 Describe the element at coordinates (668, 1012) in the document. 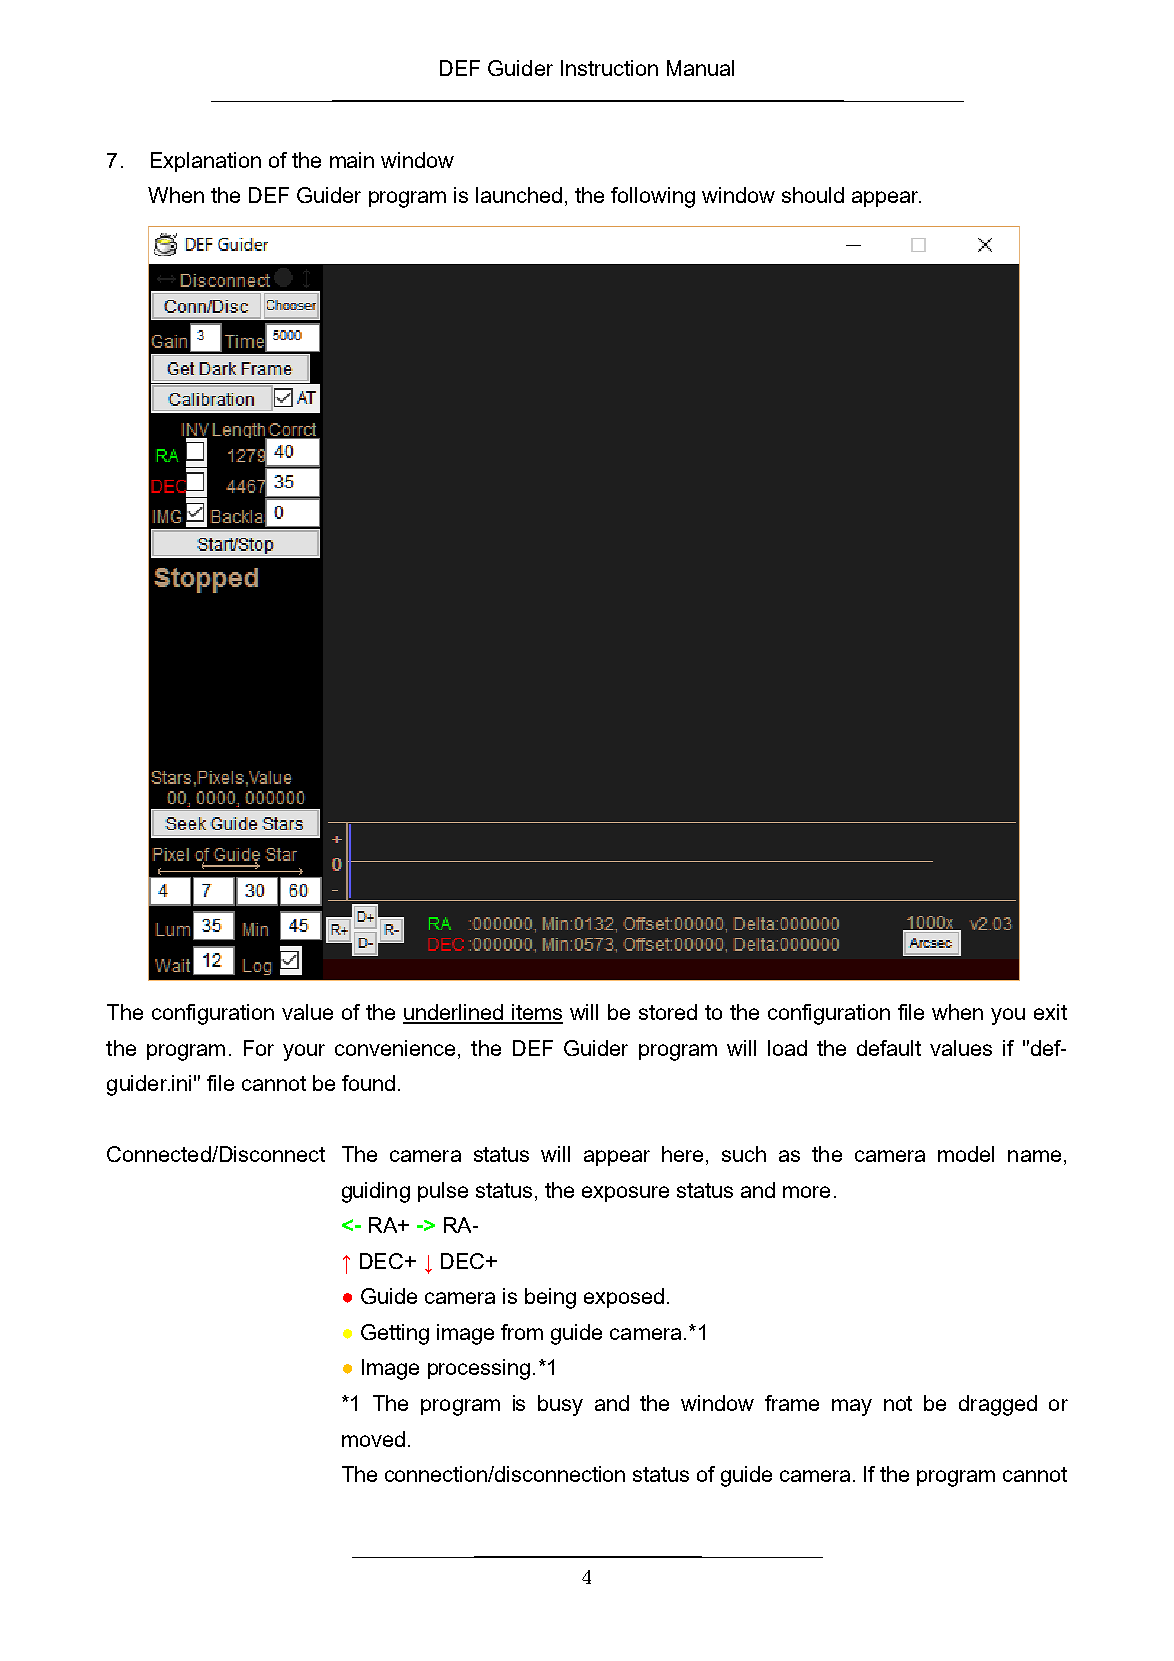

I see `stored` at that location.
